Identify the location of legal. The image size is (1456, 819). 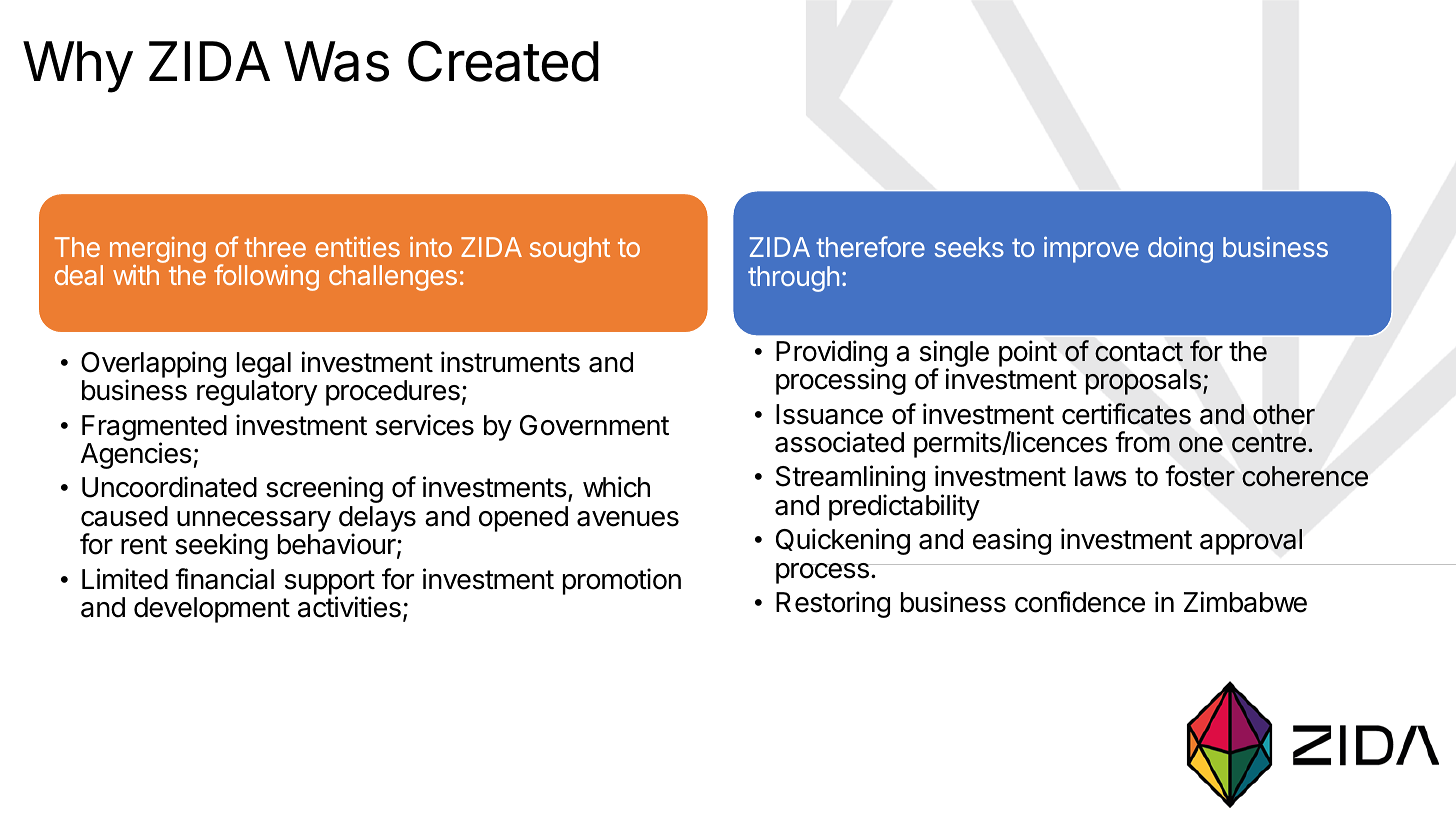
(264, 366).
